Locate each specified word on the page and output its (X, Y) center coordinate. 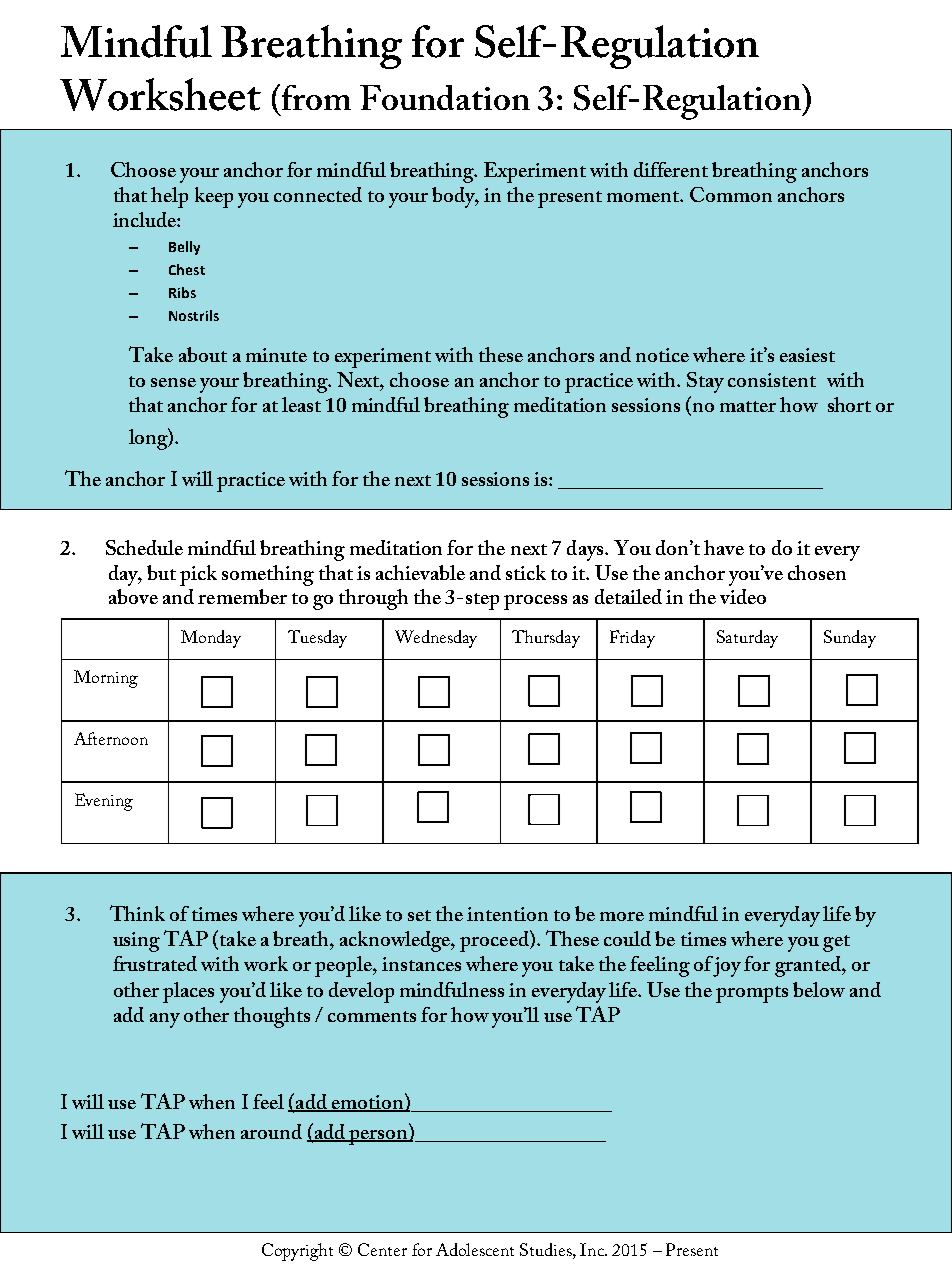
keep (214, 197)
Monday (211, 639)
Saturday (747, 639)
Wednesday (436, 639)
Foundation (445, 97)
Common (731, 194)
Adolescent (475, 1249)
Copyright (297, 1252)
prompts (752, 994)
